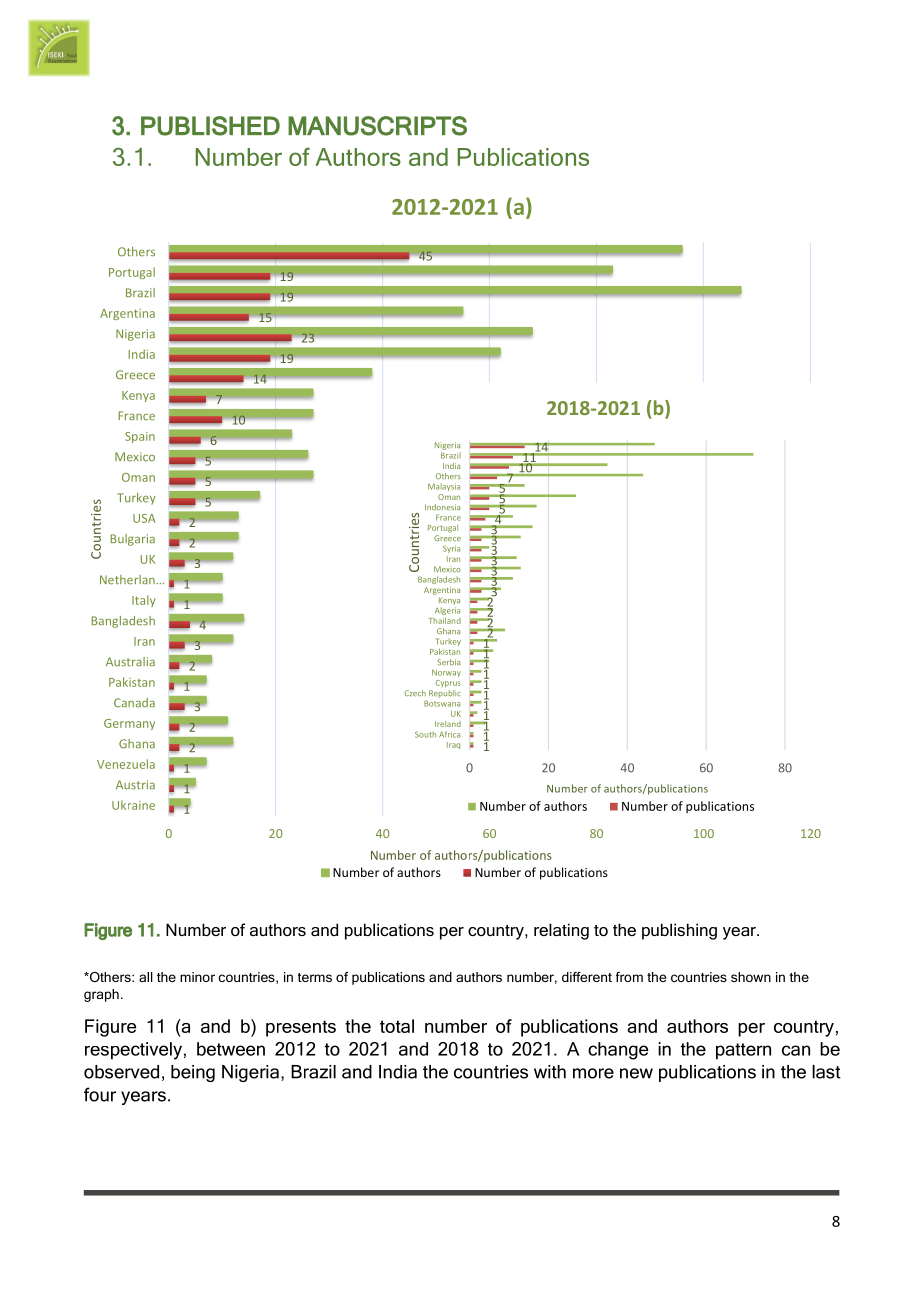  Describe the element at coordinates (444, 487) in the document. I see `Malaysia` at that location.
